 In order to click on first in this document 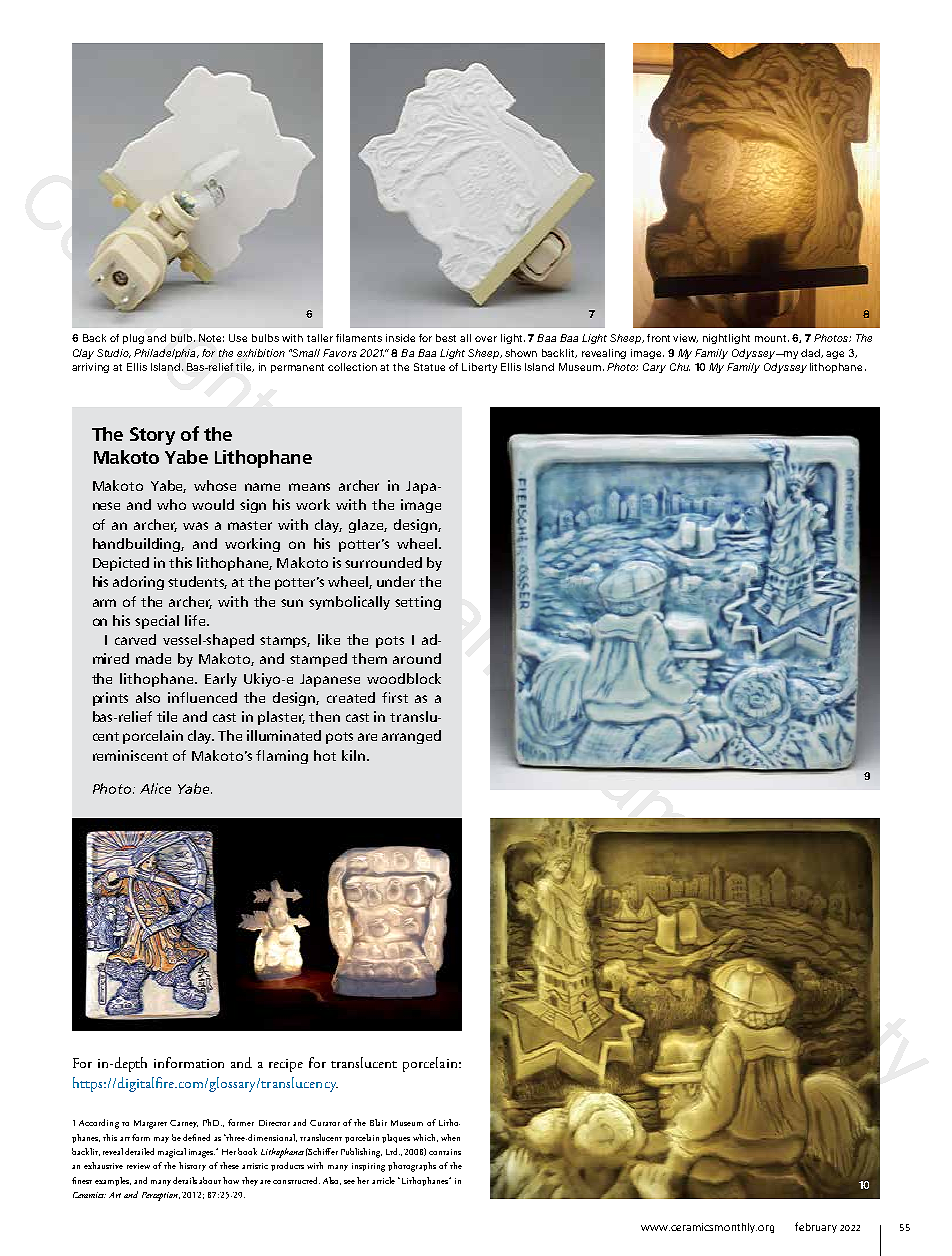, I will do `click(395, 697)`.
